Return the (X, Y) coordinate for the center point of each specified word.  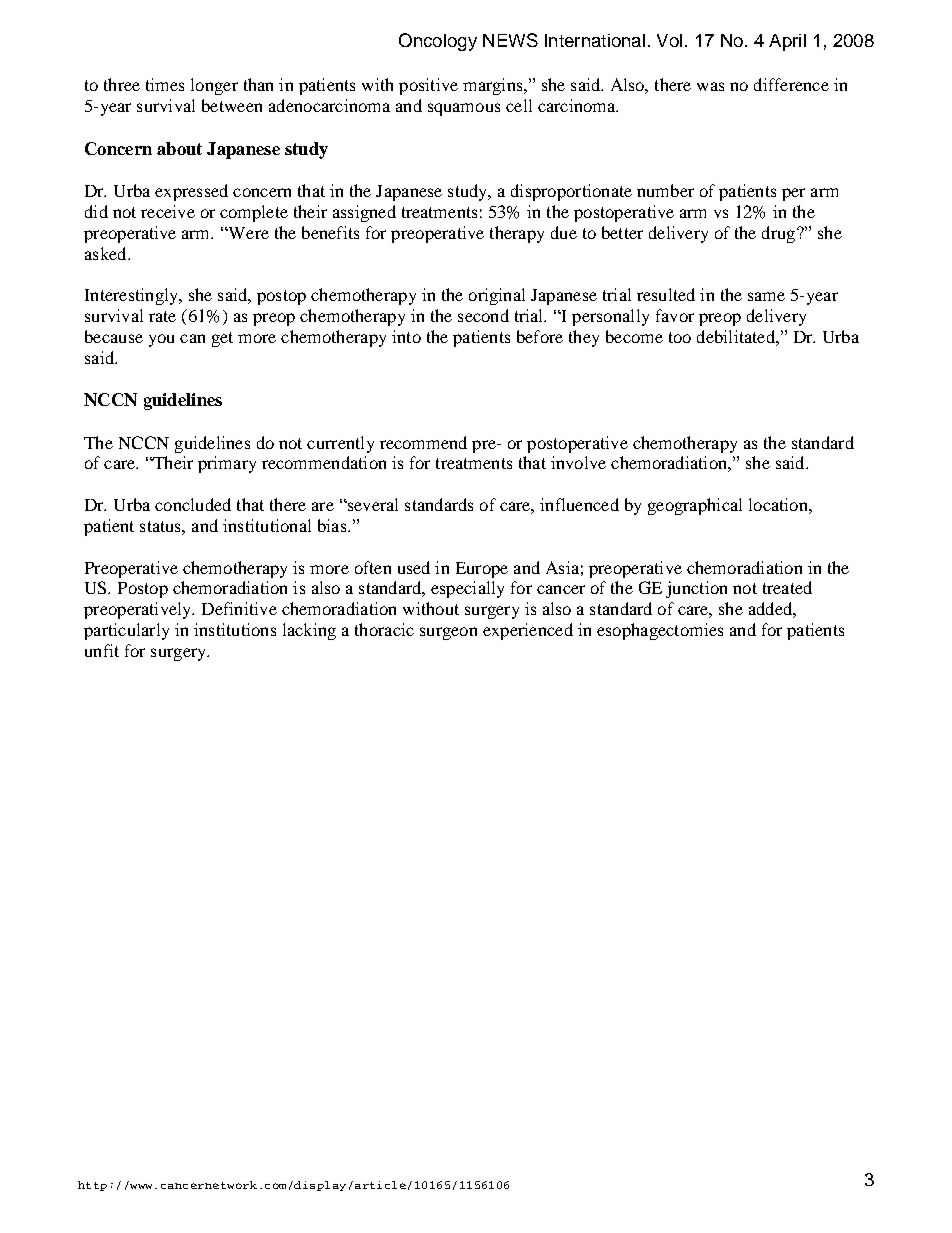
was (710, 86)
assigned (364, 213)
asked (107, 253)
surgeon (448, 633)
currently (340, 444)
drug (780, 234)
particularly (126, 631)
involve (578, 462)
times (165, 84)
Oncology (438, 42)
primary (227, 464)
